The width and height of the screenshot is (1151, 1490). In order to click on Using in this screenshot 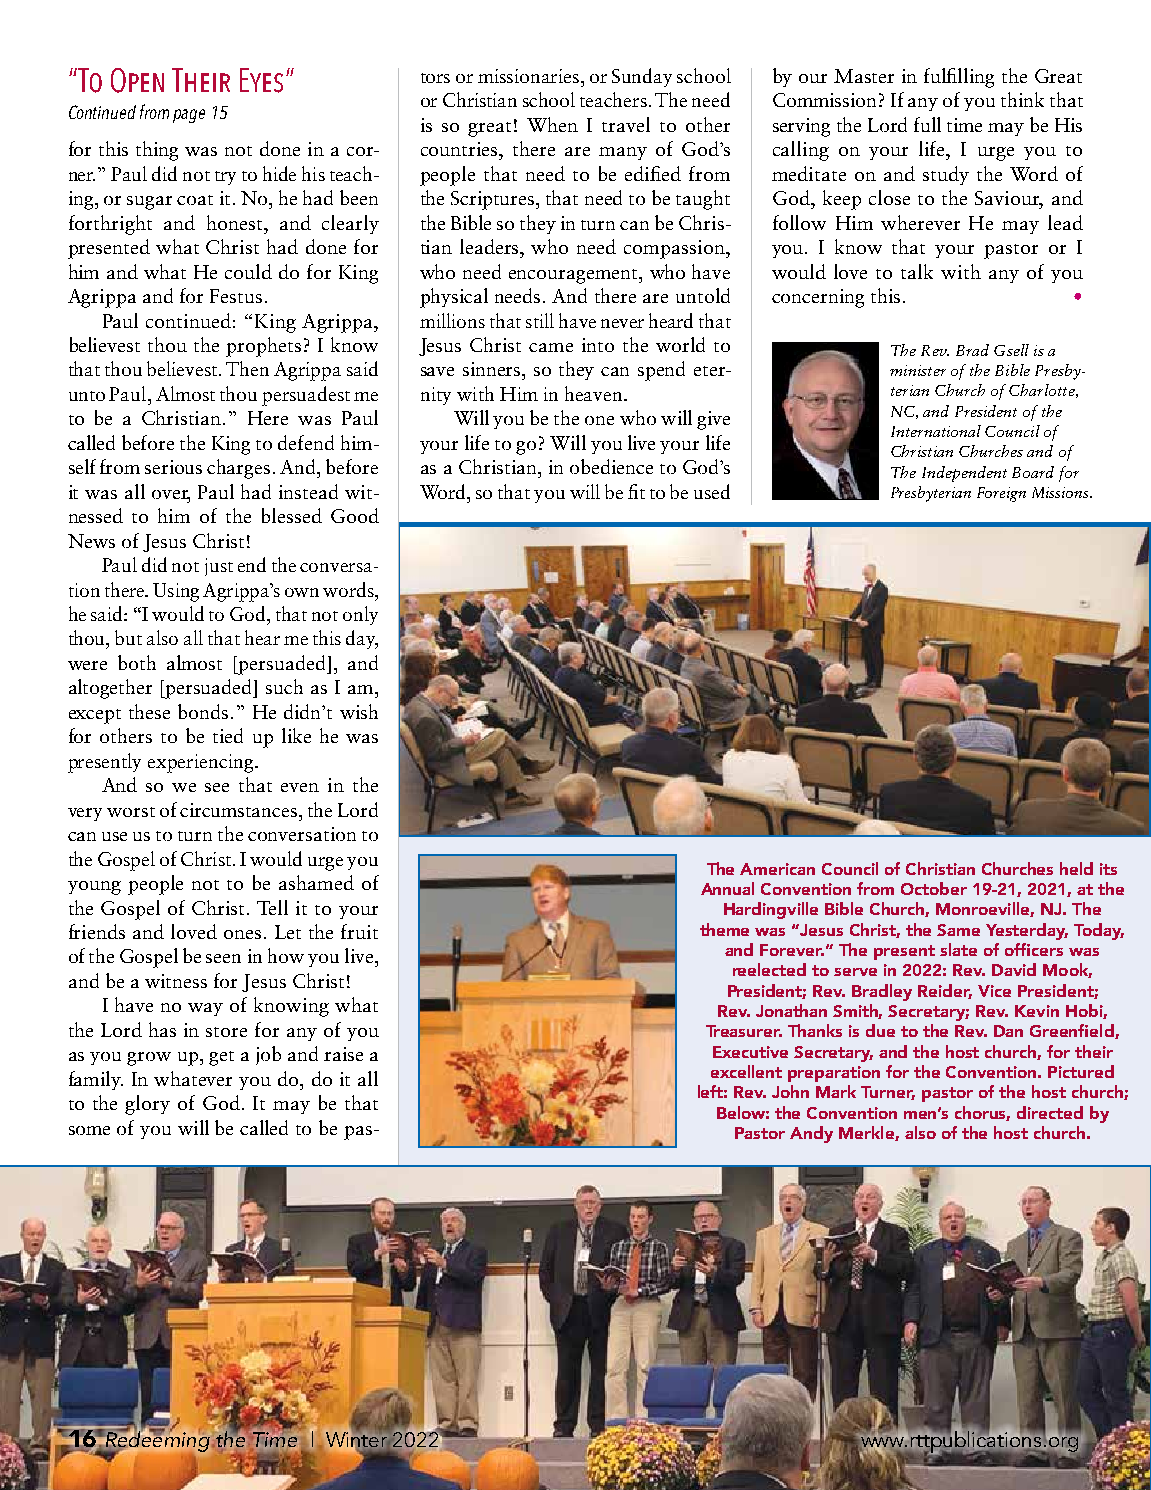, I will do `click(176, 592)`.
